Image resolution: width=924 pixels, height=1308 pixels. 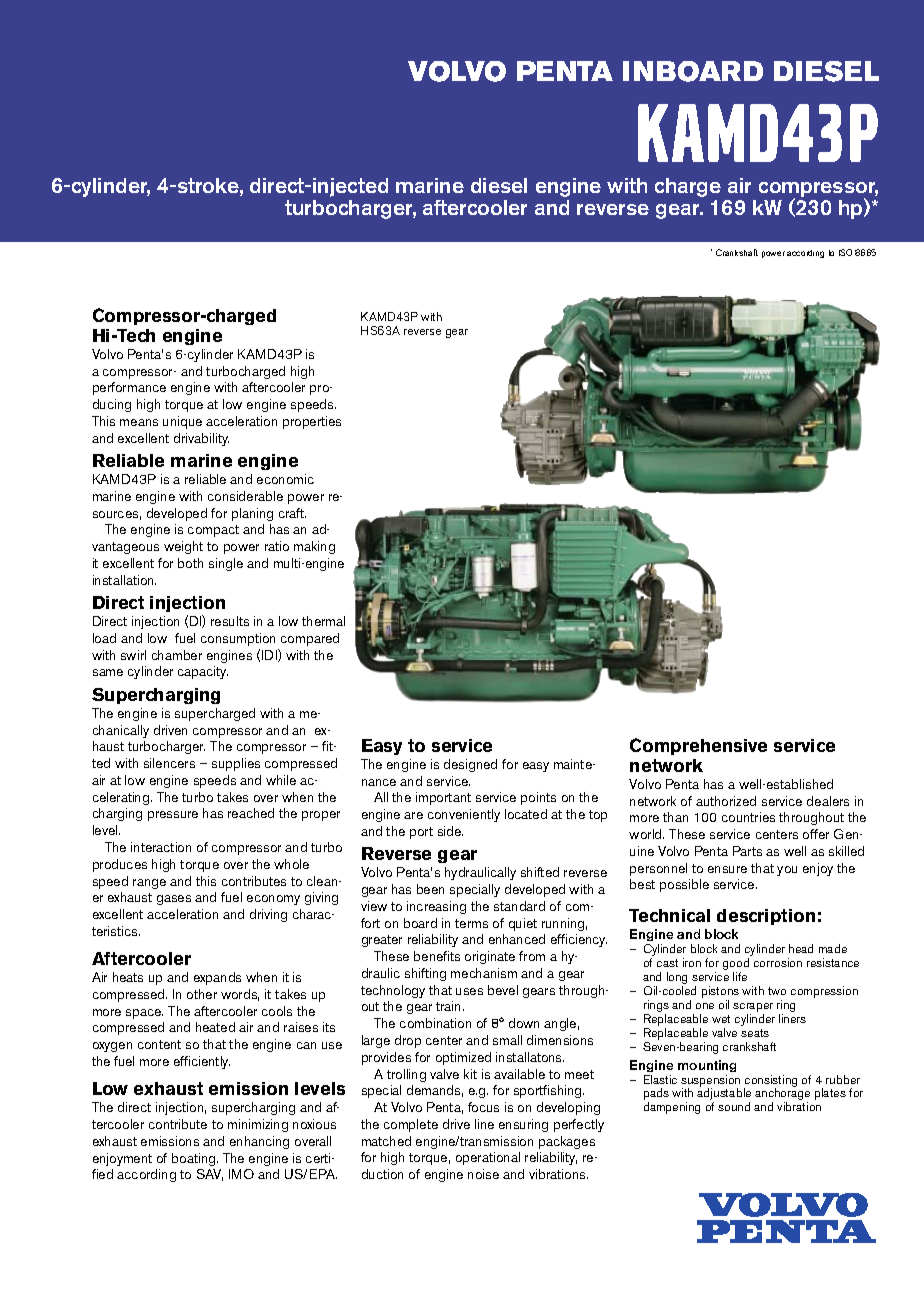 I want to click on Comprehensive, so click(x=698, y=746).
